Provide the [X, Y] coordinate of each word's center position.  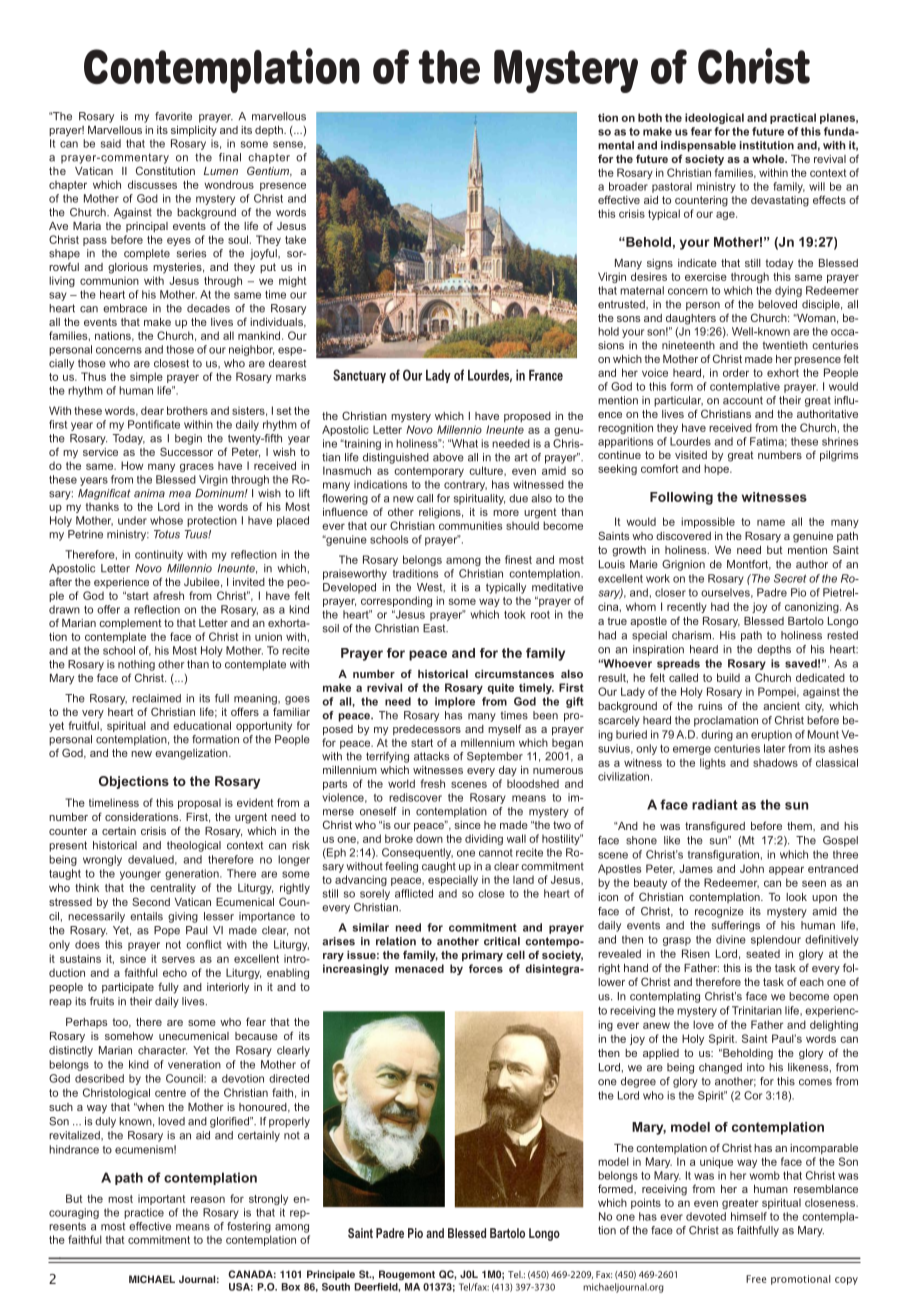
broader [628, 186]
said [111, 143]
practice [144, 1213]
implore [455, 702]
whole [769, 159]
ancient [781, 706]
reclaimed [156, 698]
